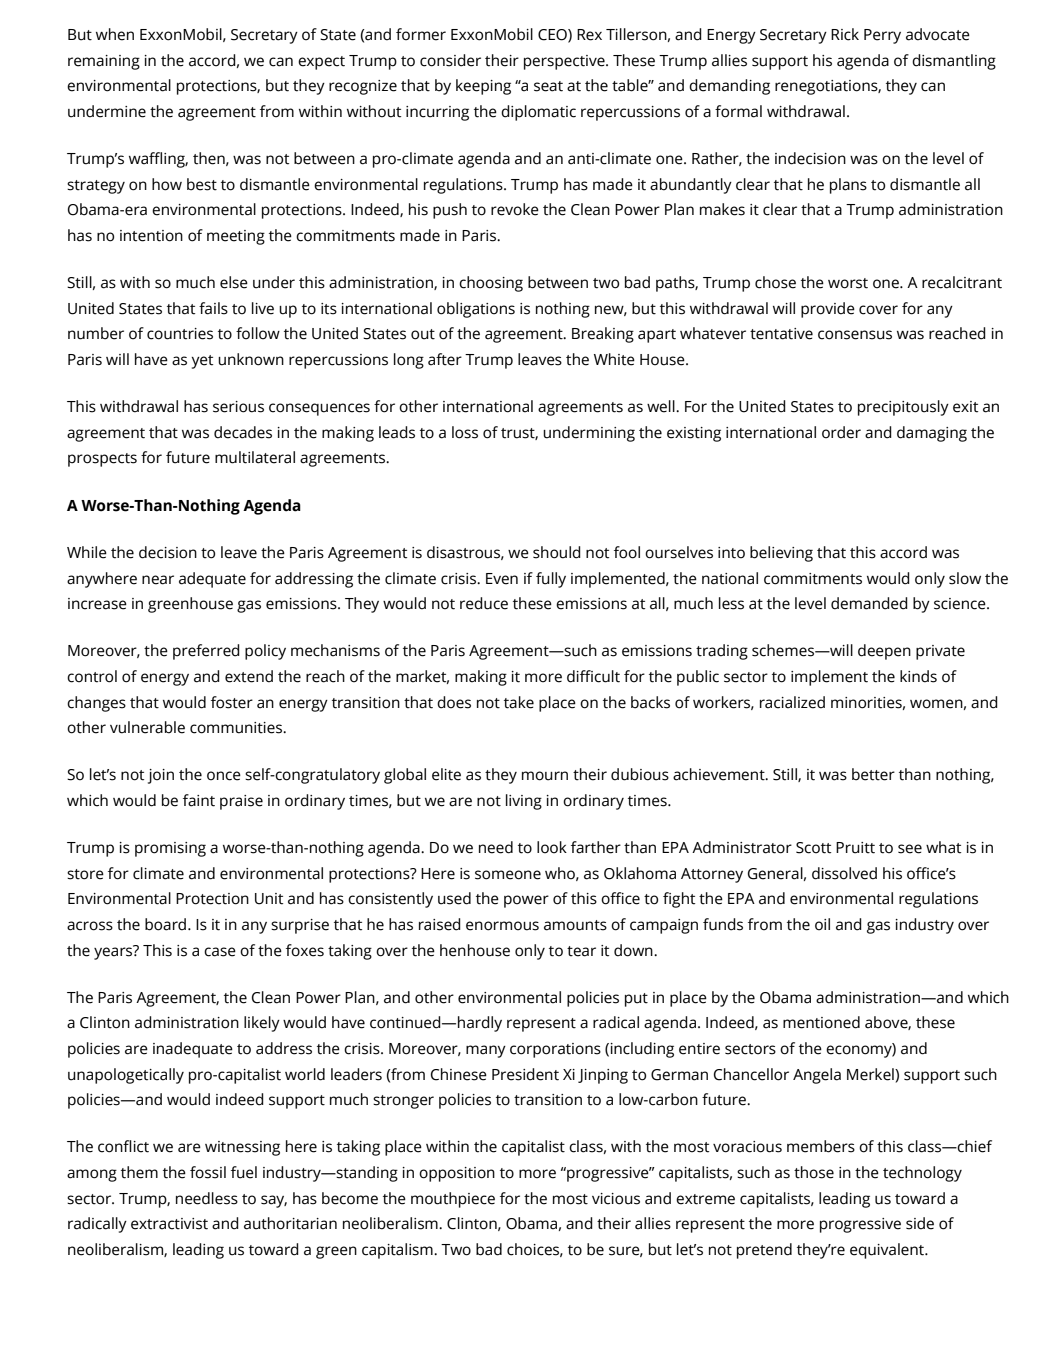  What do you see at coordinates (884, 652) in the screenshot?
I see `deepen` at bounding box center [884, 652].
